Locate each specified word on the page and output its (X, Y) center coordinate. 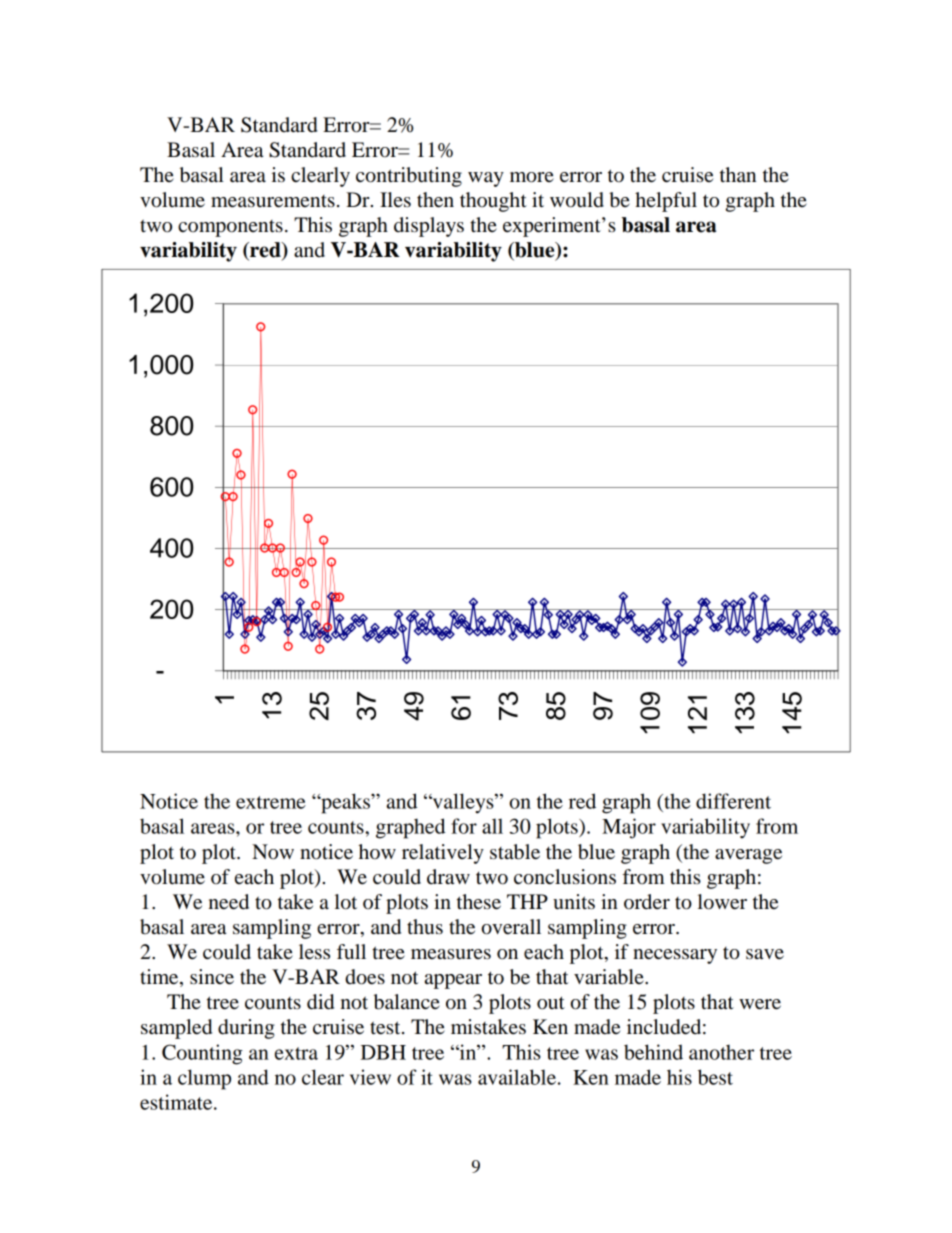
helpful (666, 202)
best (715, 1077)
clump (204, 1079)
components (230, 228)
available (517, 1077)
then (435, 200)
